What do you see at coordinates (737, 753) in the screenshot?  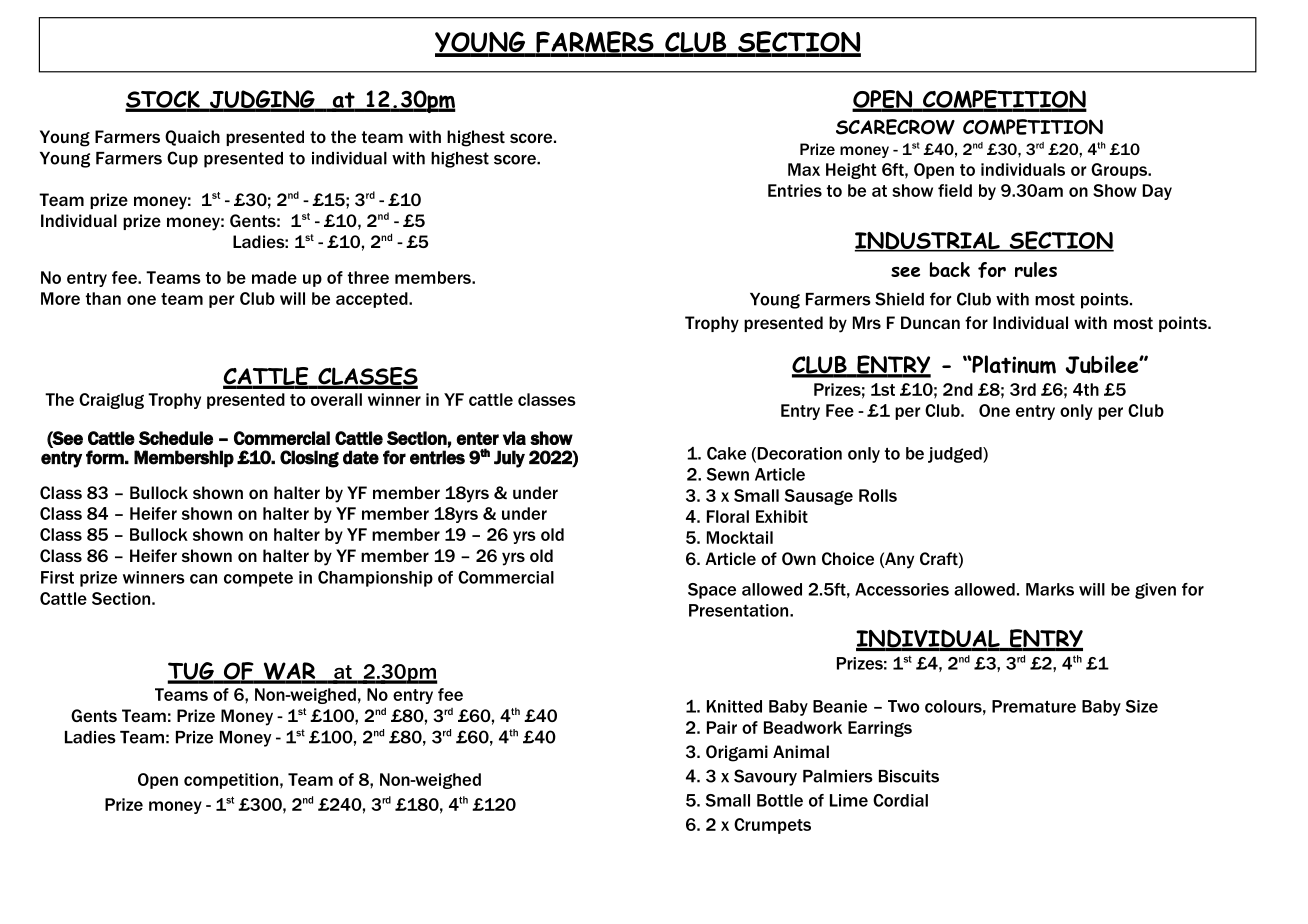 I see `Origami` at bounding box center [737, 753].
